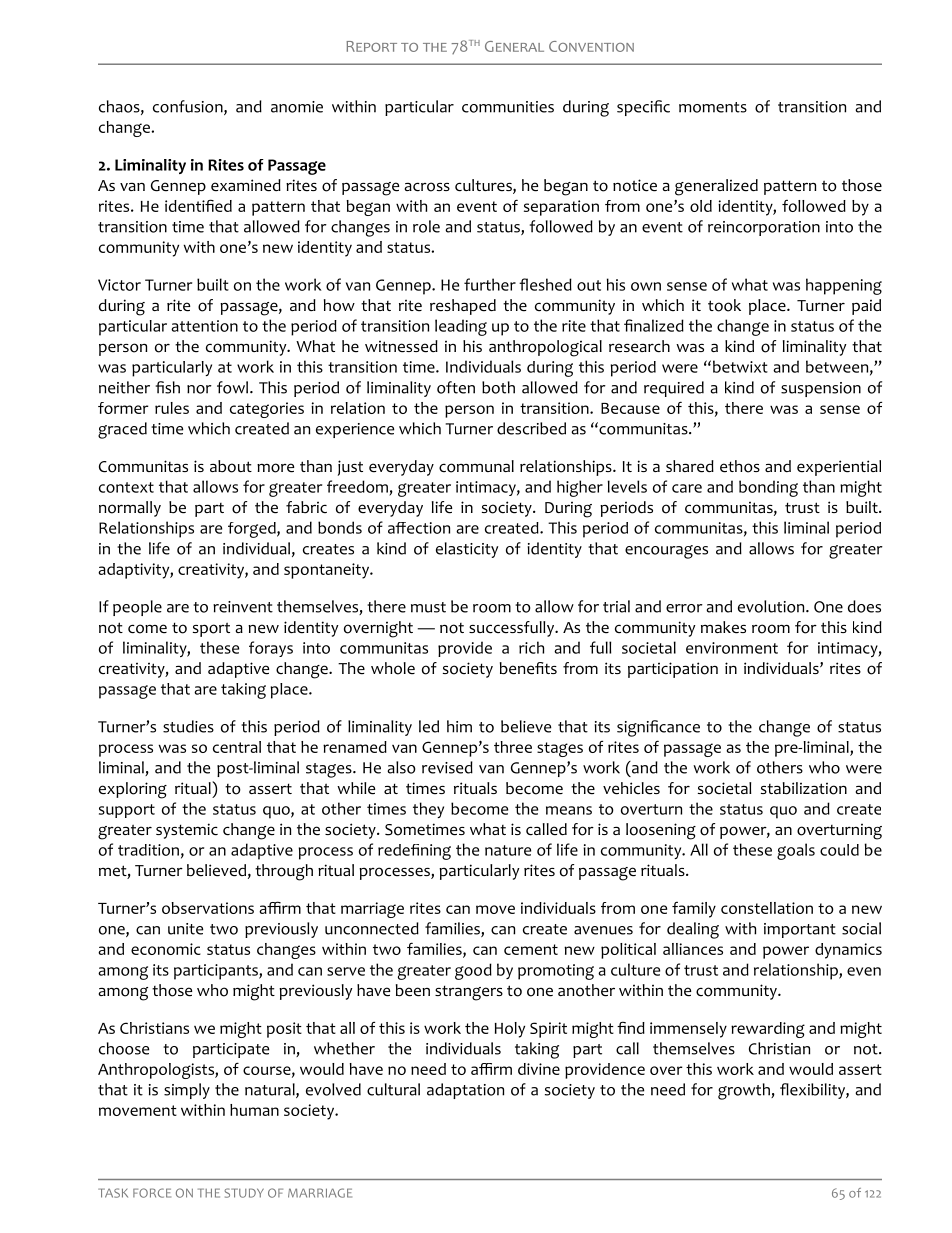  Describe the element at coordinates (804, 788) in the image. I see `stabilization` at that location.
